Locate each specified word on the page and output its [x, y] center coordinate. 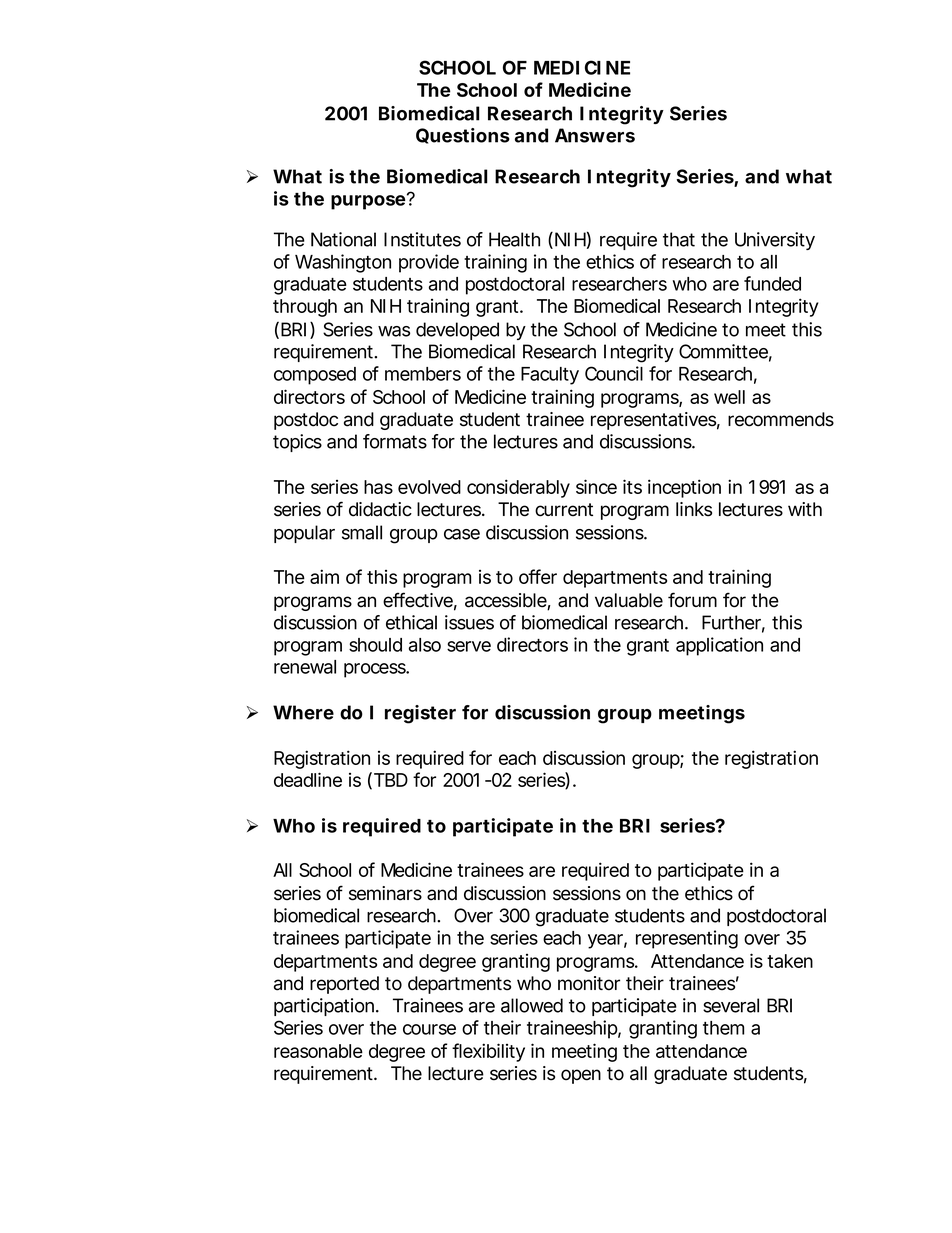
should [375, 645]
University [775, 241]
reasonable [318, 1051]
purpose [370, 201]
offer [538, 576]
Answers [595, 135]
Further [733, 623]
